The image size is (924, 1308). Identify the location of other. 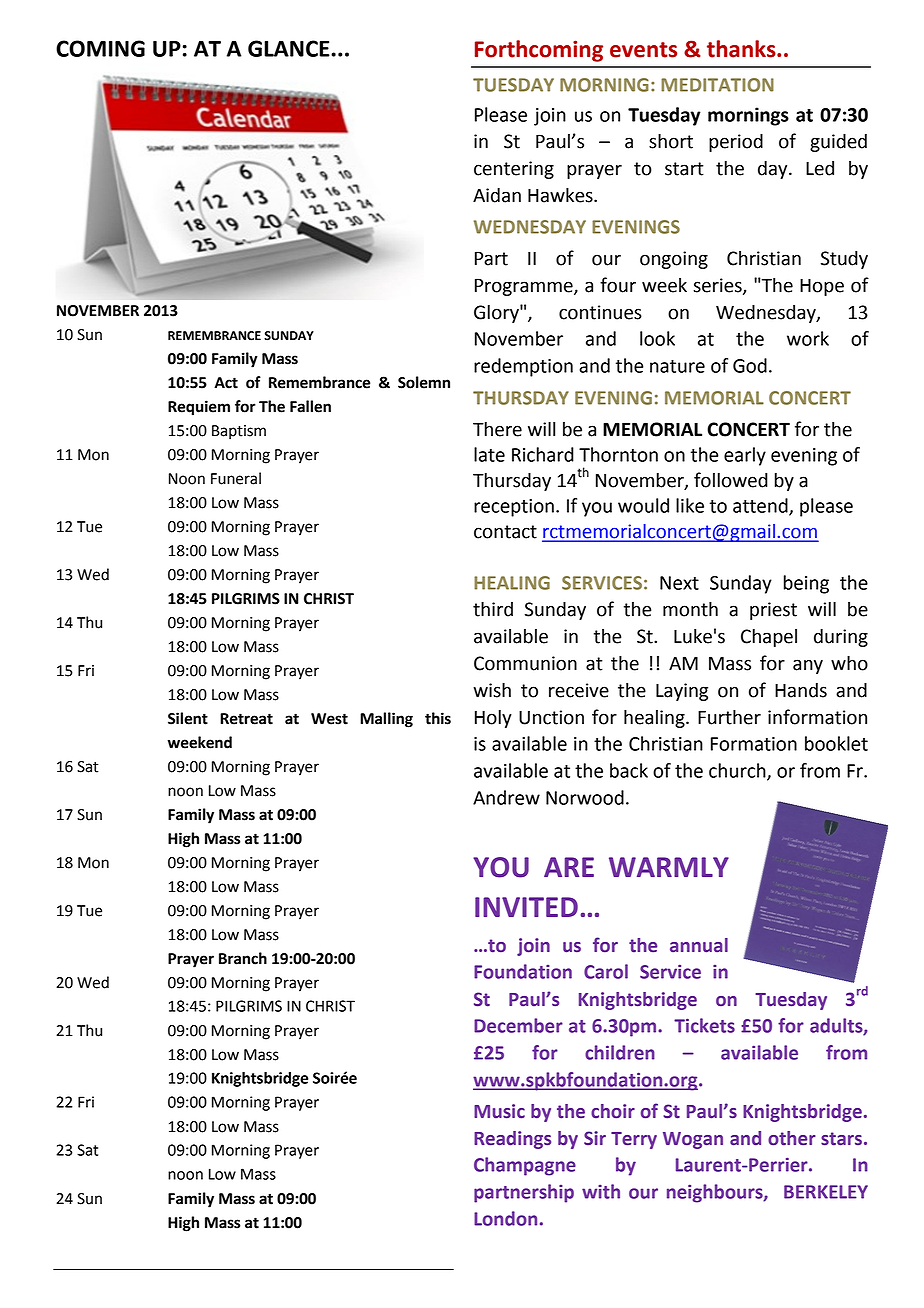
(792, 1138).
